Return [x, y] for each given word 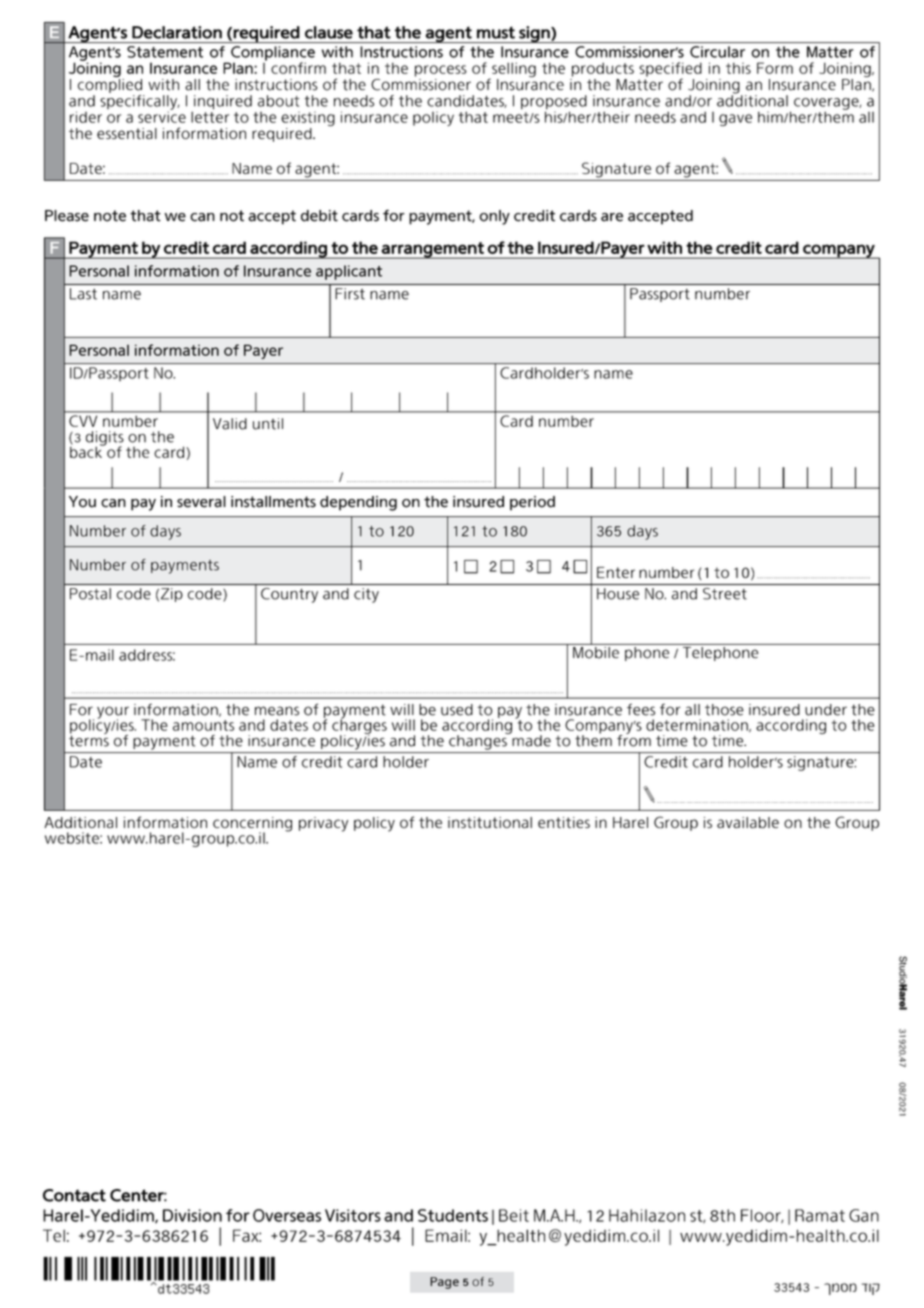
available [748, 822]
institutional [490, 822]
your [113, 713]
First [350, 294]
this [738, 68]
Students [453, 1215]
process [441, 71]
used [457, 710]
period [532, 503]
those [724, 710]
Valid [230, 424]
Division [192, 1215]
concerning [252, 825]
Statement [165, 52]
